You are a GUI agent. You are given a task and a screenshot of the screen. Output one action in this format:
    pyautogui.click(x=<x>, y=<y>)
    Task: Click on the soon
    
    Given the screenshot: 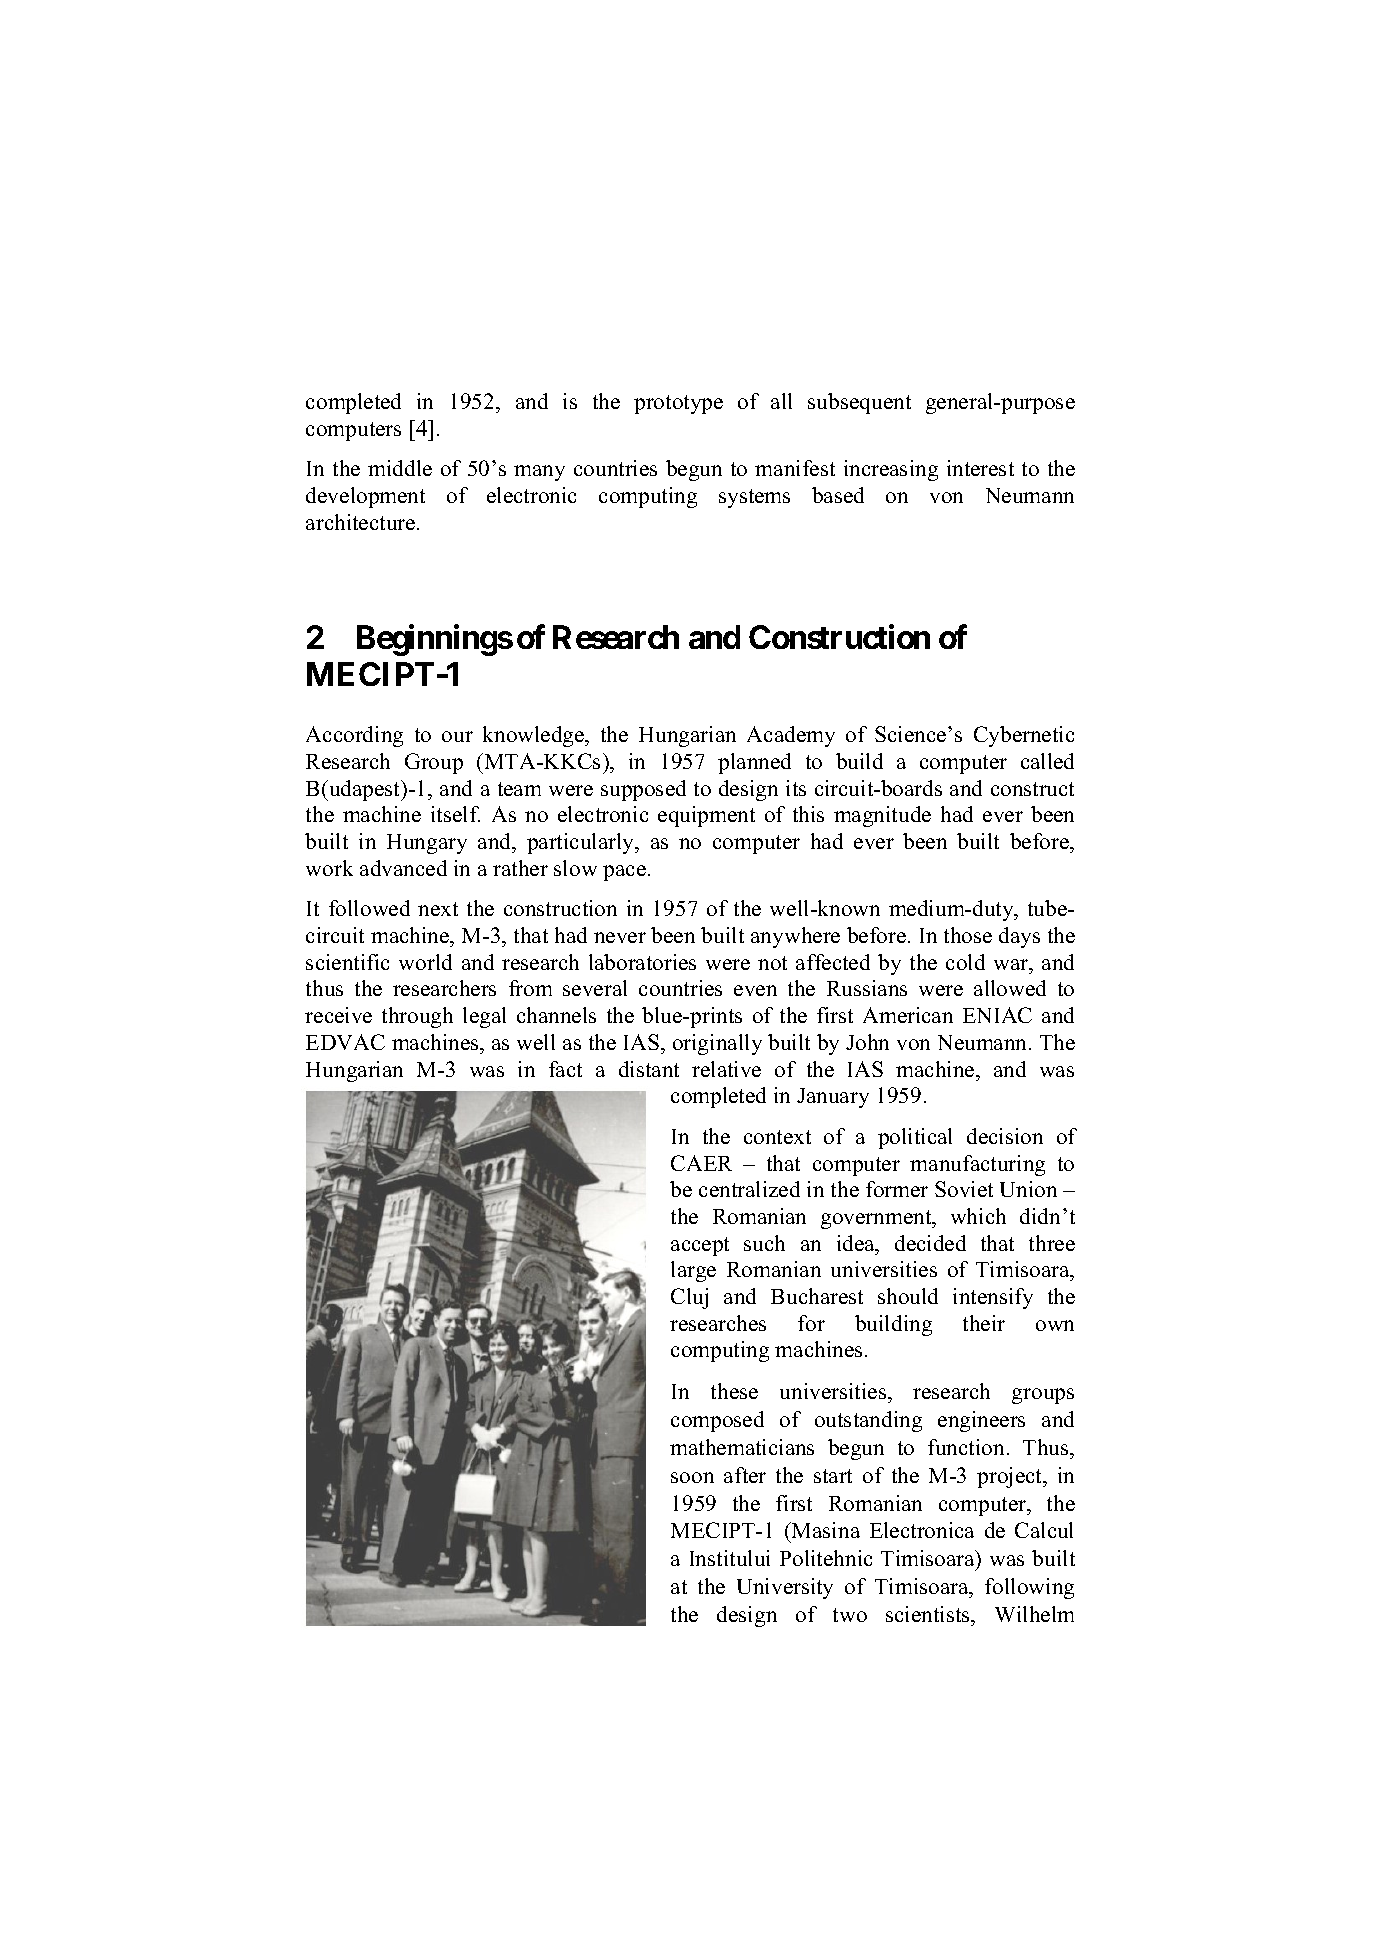 What is the action you would take?
    pyautogui.click(x=692, y=1477)
